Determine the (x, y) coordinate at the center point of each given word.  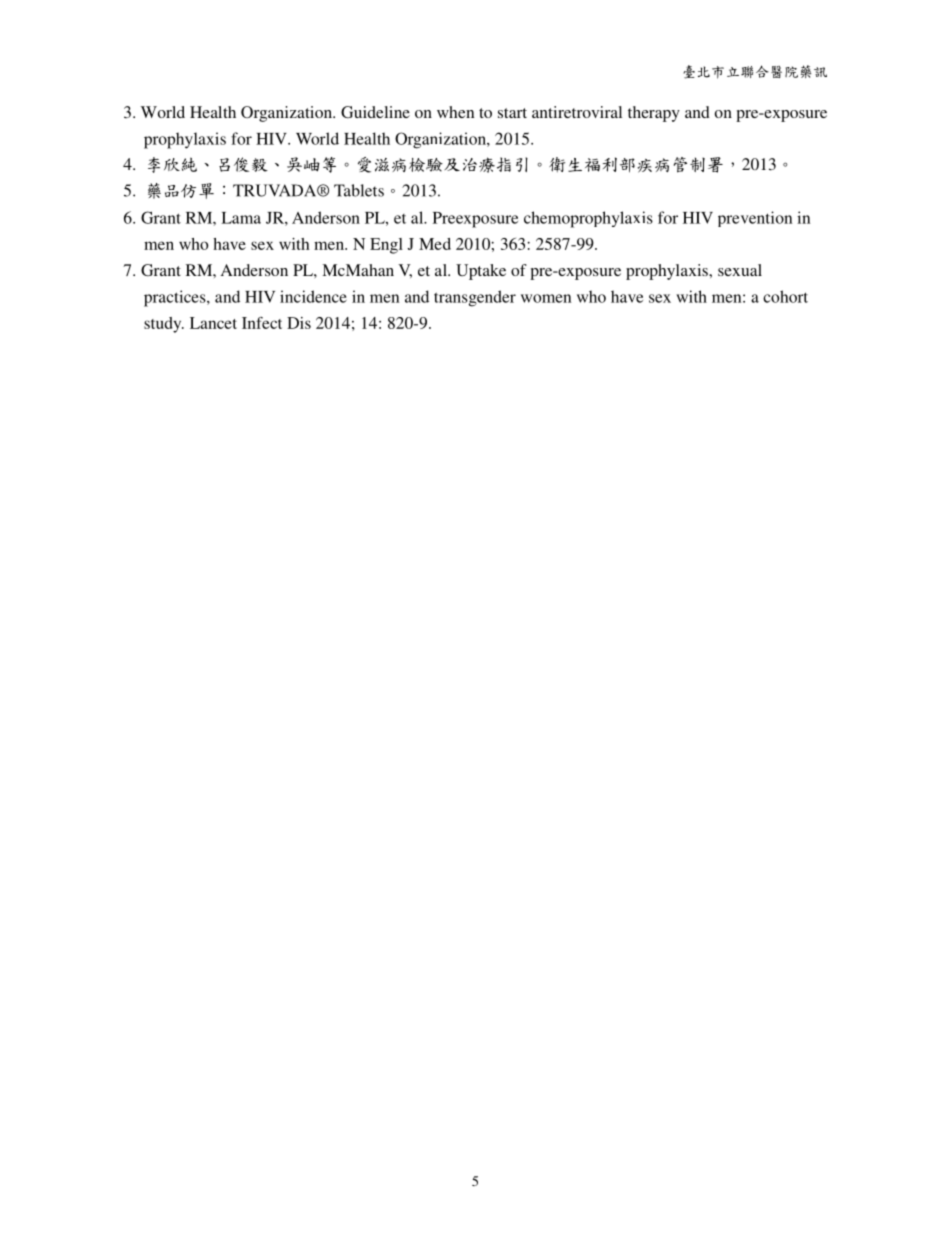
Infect (262, 323)
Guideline (375, 112)
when (455, 112)
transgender (475, 298)
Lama (241, 218)
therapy (654, 114)
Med (435, 244)
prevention (755, 219)
